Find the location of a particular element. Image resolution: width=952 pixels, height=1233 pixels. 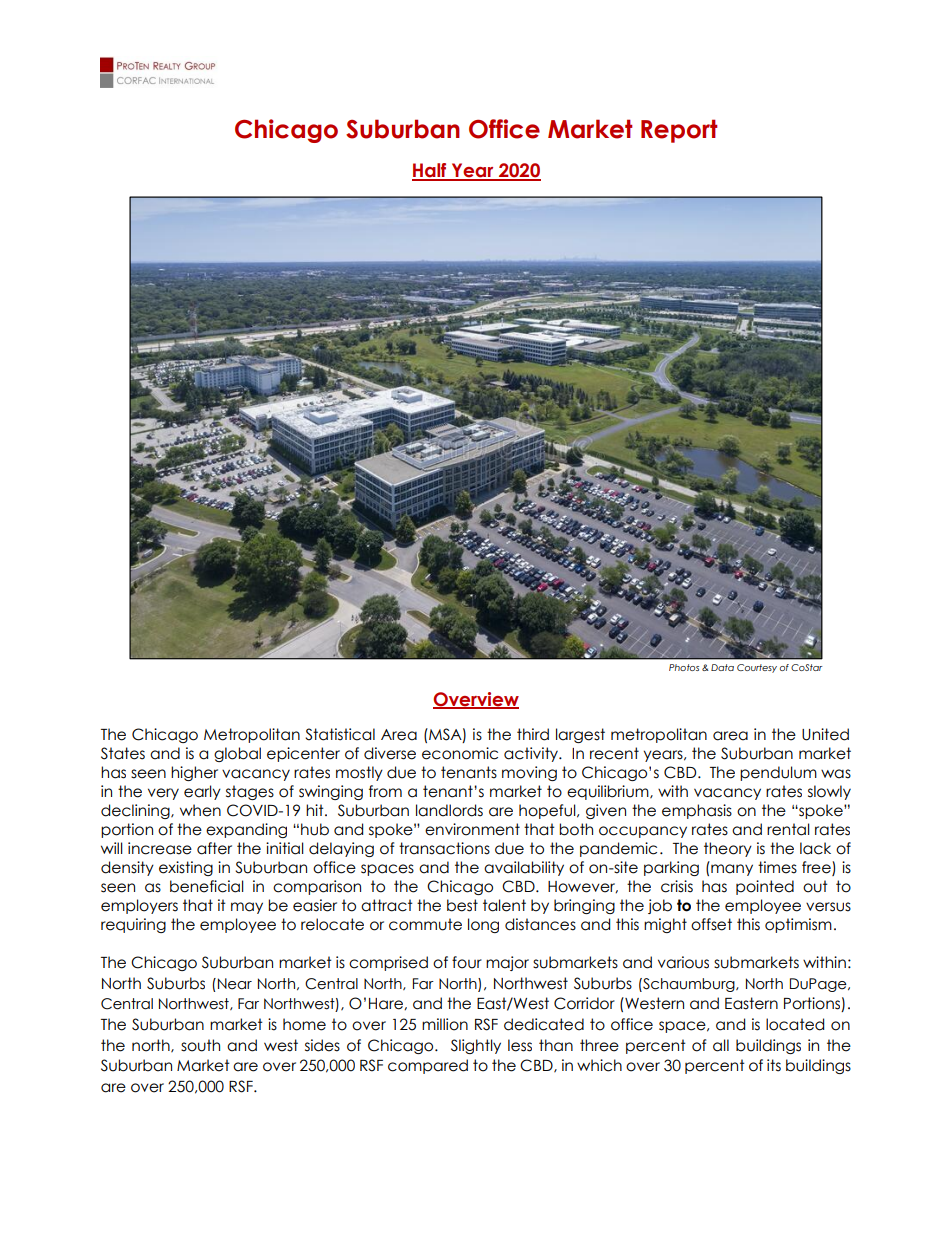

south is located at coordinates (200, 1045).
